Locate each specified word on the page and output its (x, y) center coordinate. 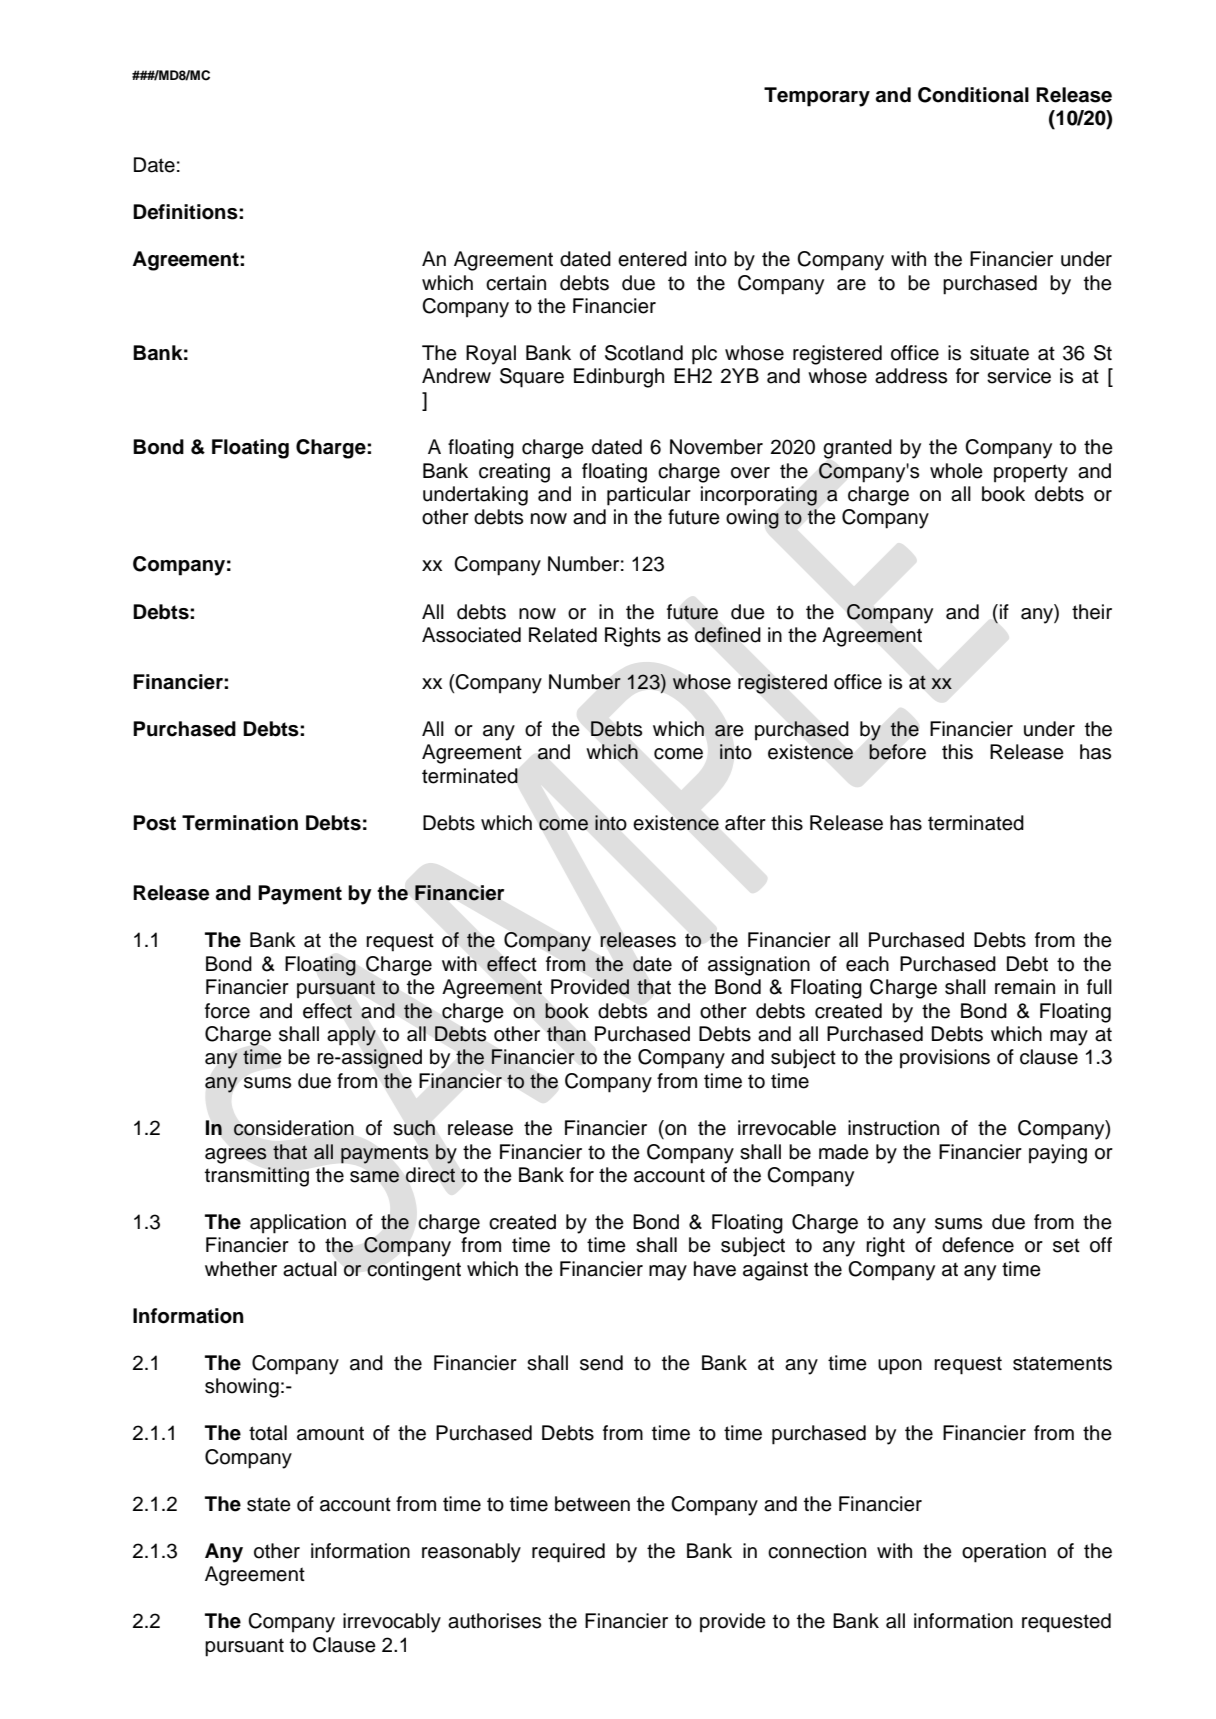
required (568, 1553)
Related (563, 635)
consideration (293, 1128)
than (566, 1034)
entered (652, 259)
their (1092, 612)
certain (516, 283)
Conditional (973, 95)
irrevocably (392, 1623)
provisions (945, 1059)
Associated (471, 635)
